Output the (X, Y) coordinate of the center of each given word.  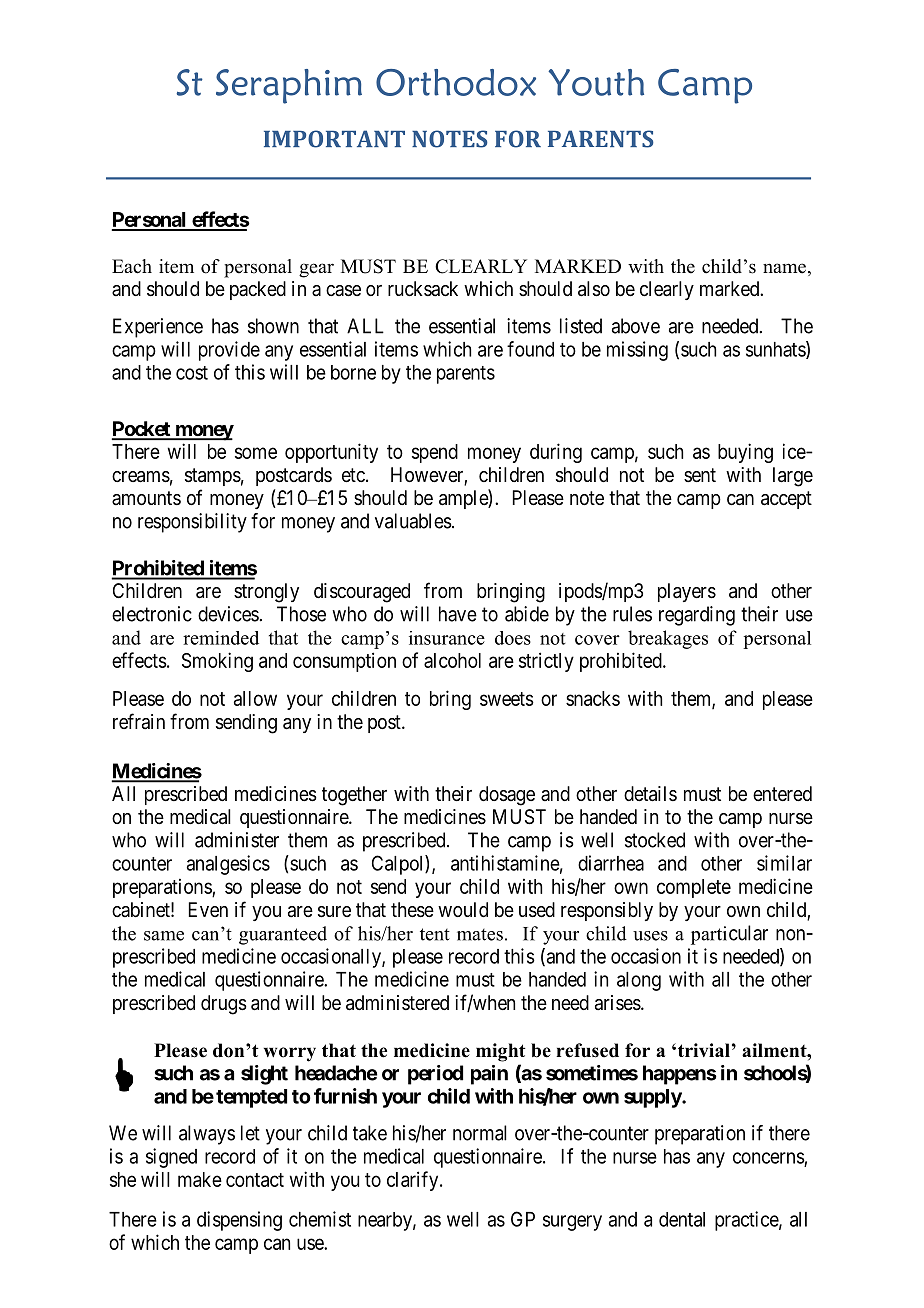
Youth (596, 82)
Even (208, 909)
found (530, 349)
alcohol (452, 660)
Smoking (217, 662)
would (463, 909)
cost (192, 373)
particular (729, 935)
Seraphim (289, 86)
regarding (697, 616)
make (200, 1179)
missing (637, 351)
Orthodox (456, 82)
